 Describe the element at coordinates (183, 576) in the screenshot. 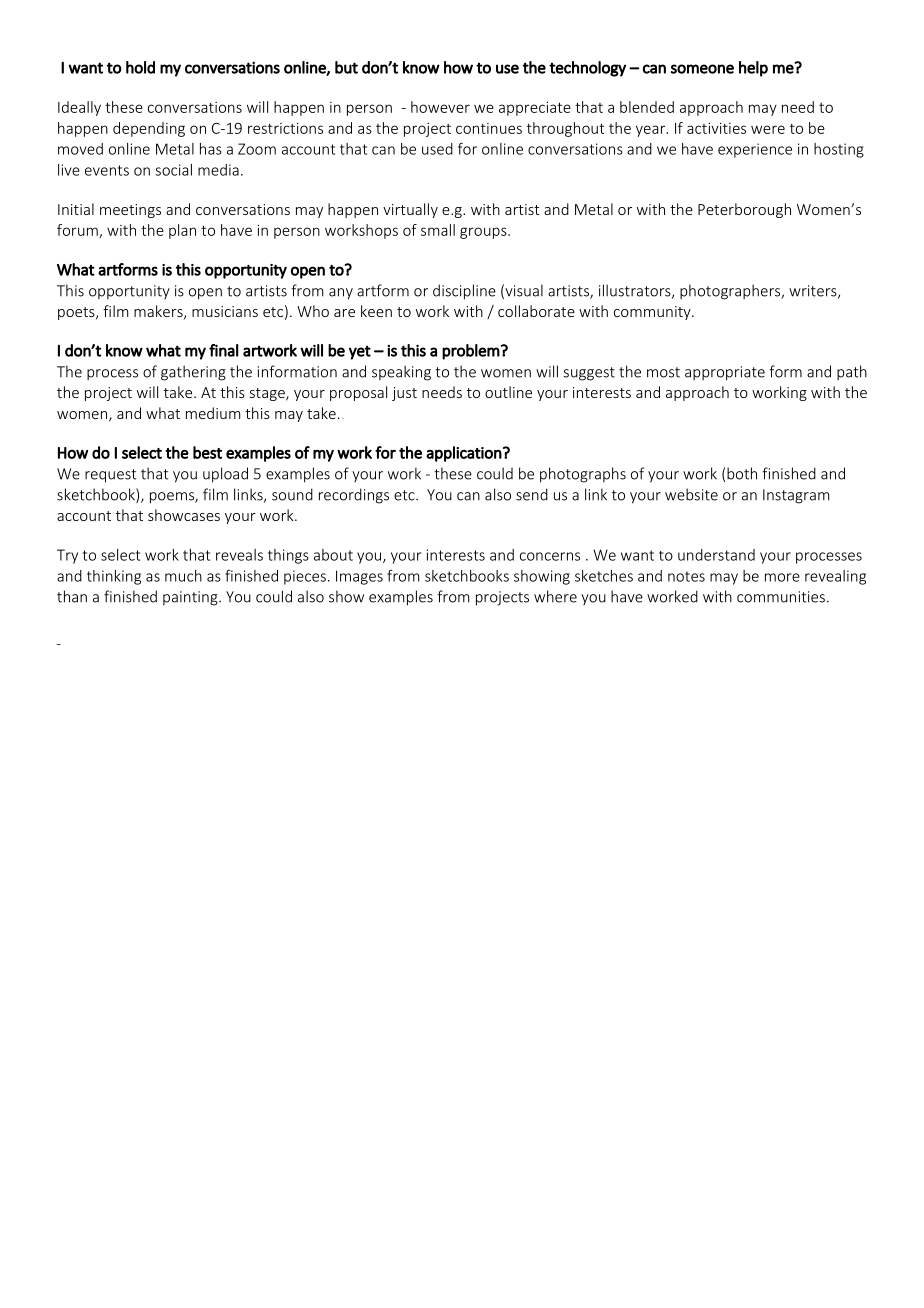

I see `much` at that location.
